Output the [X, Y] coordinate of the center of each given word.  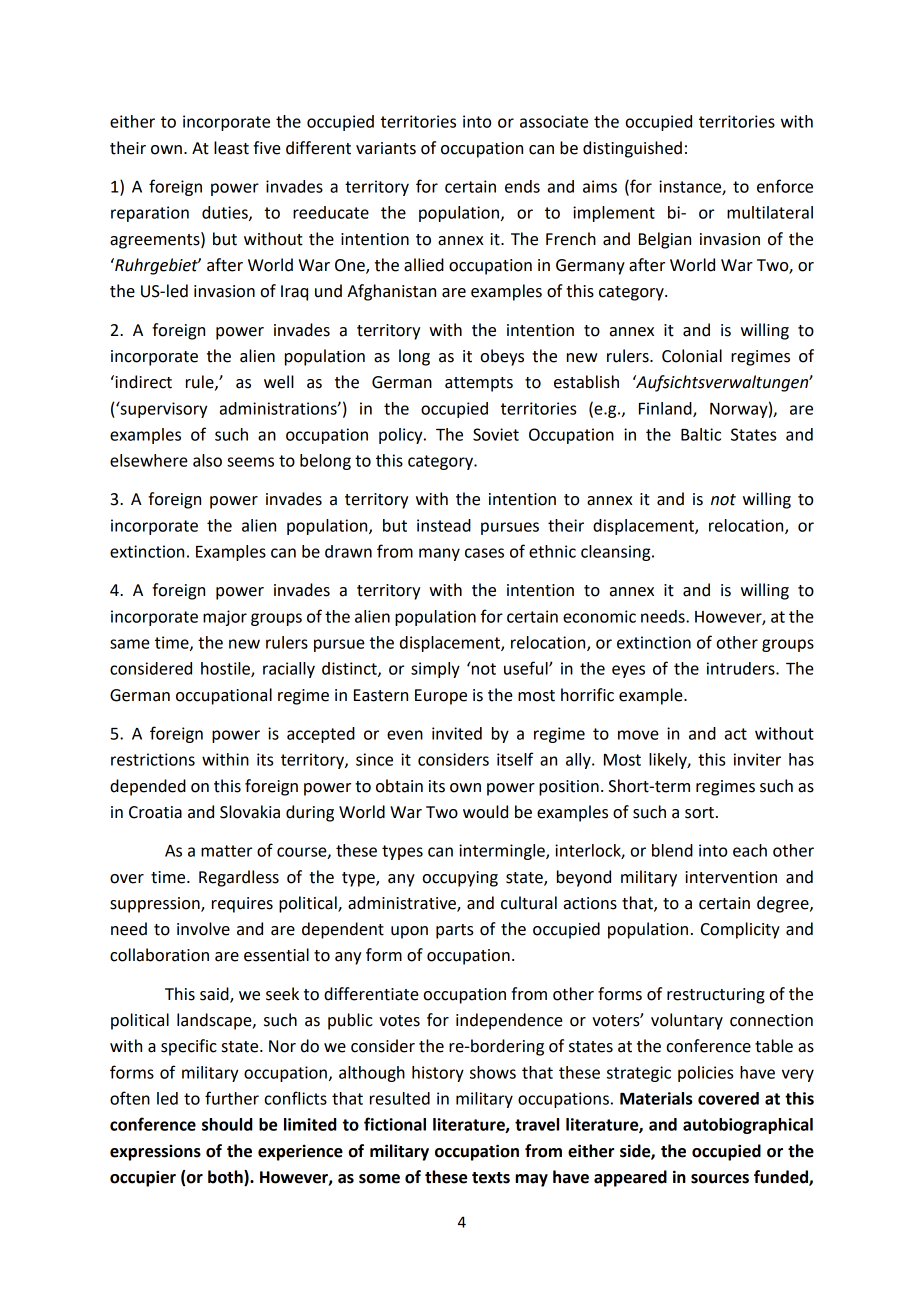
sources [720, 1179]
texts [491, 1178]
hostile [226, 669]
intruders [742, 668]
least [231, 148]
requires [242, 905]
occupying [460, 879]
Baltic [701, 434]
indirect [142, 382]
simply [435, 670]
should [227, 1124]
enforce [785, 186]
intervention [731, 877]
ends [522, 186]
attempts [479, 384]
